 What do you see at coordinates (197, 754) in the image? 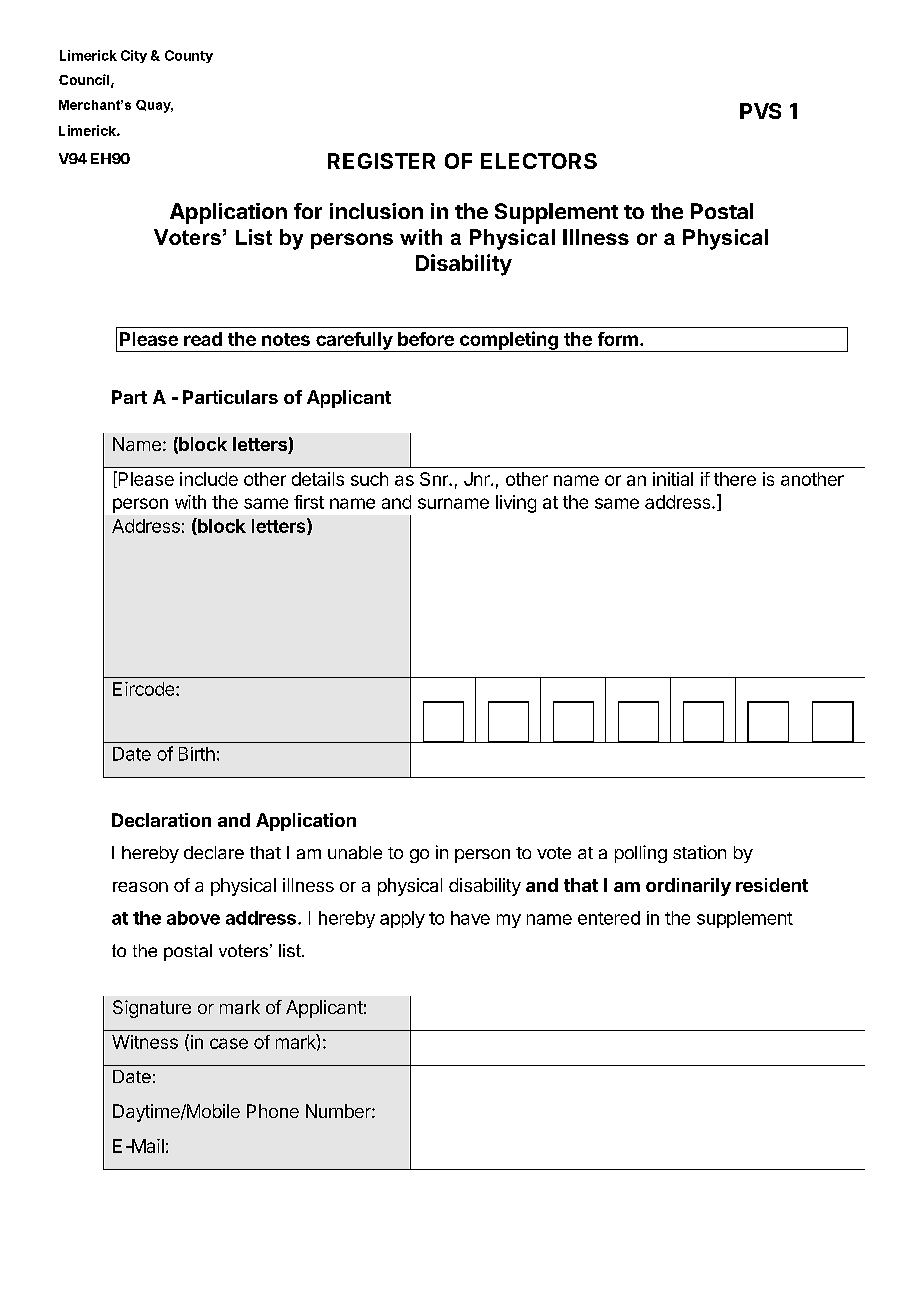
I see `Birth` at bounding box center [197, 754].
